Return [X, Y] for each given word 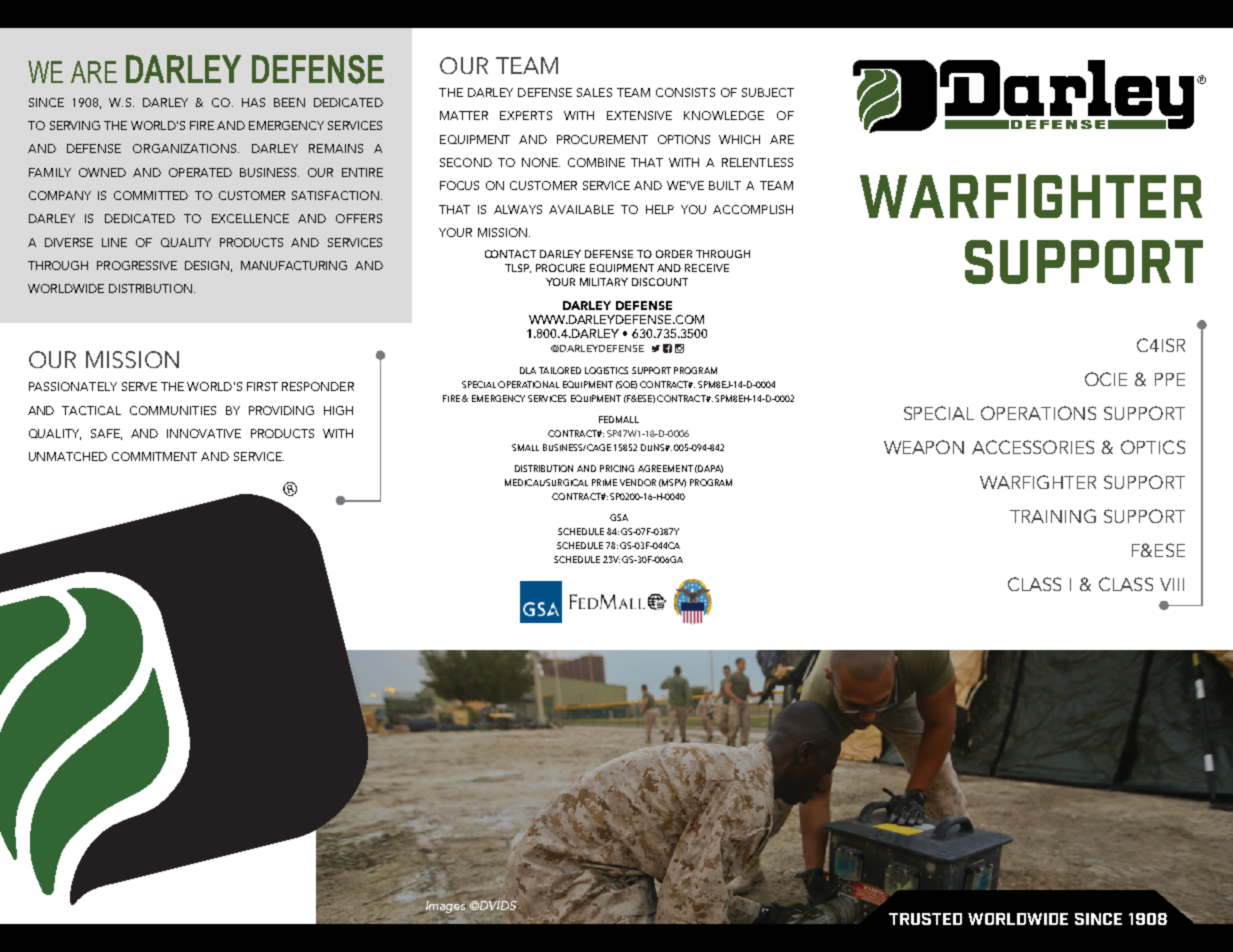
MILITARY [604, 282]
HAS [253, 102]
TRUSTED [925, 919]
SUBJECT [768, 92]
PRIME [604, 482]
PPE [1170, 379]
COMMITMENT [154, 456]
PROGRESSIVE [137, 265]
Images [445, 907]
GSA [619, 517]
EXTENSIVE [639, 115]
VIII [1172, 584]
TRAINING [1053, 516]
